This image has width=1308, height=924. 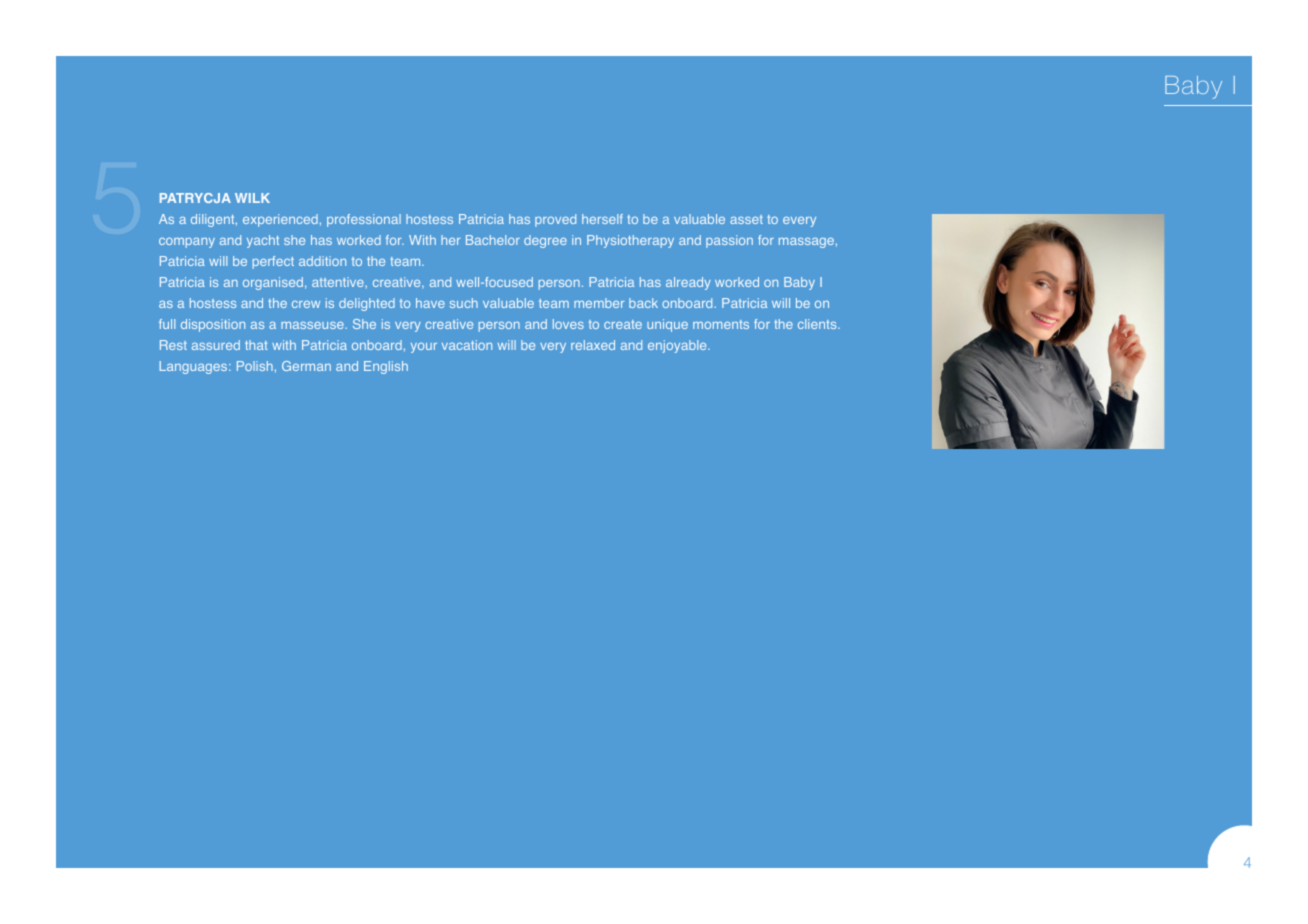 I want to click on attentive, so click(x=339, y=282).
